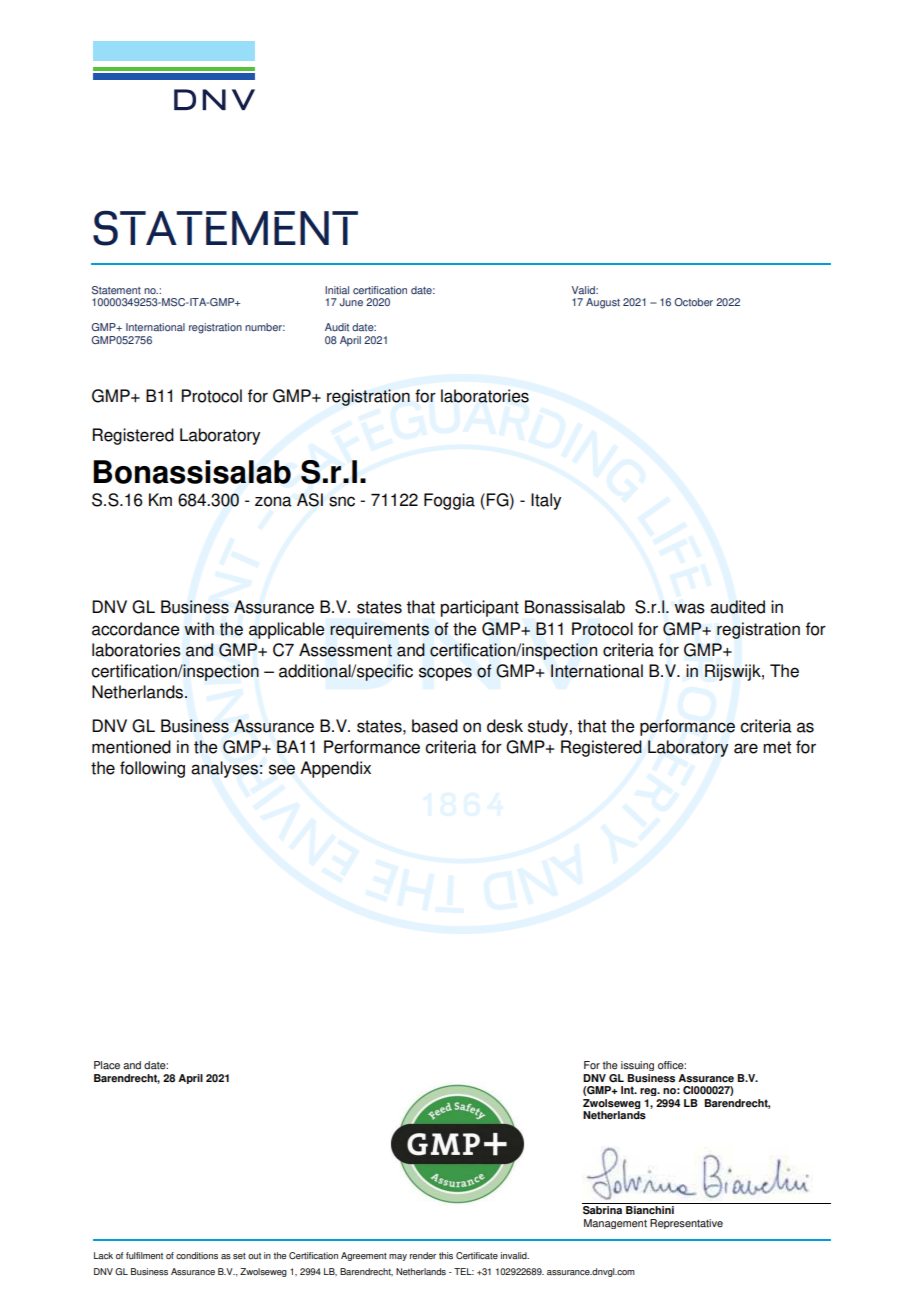  I want to click on Initial, so click(337, 290).
